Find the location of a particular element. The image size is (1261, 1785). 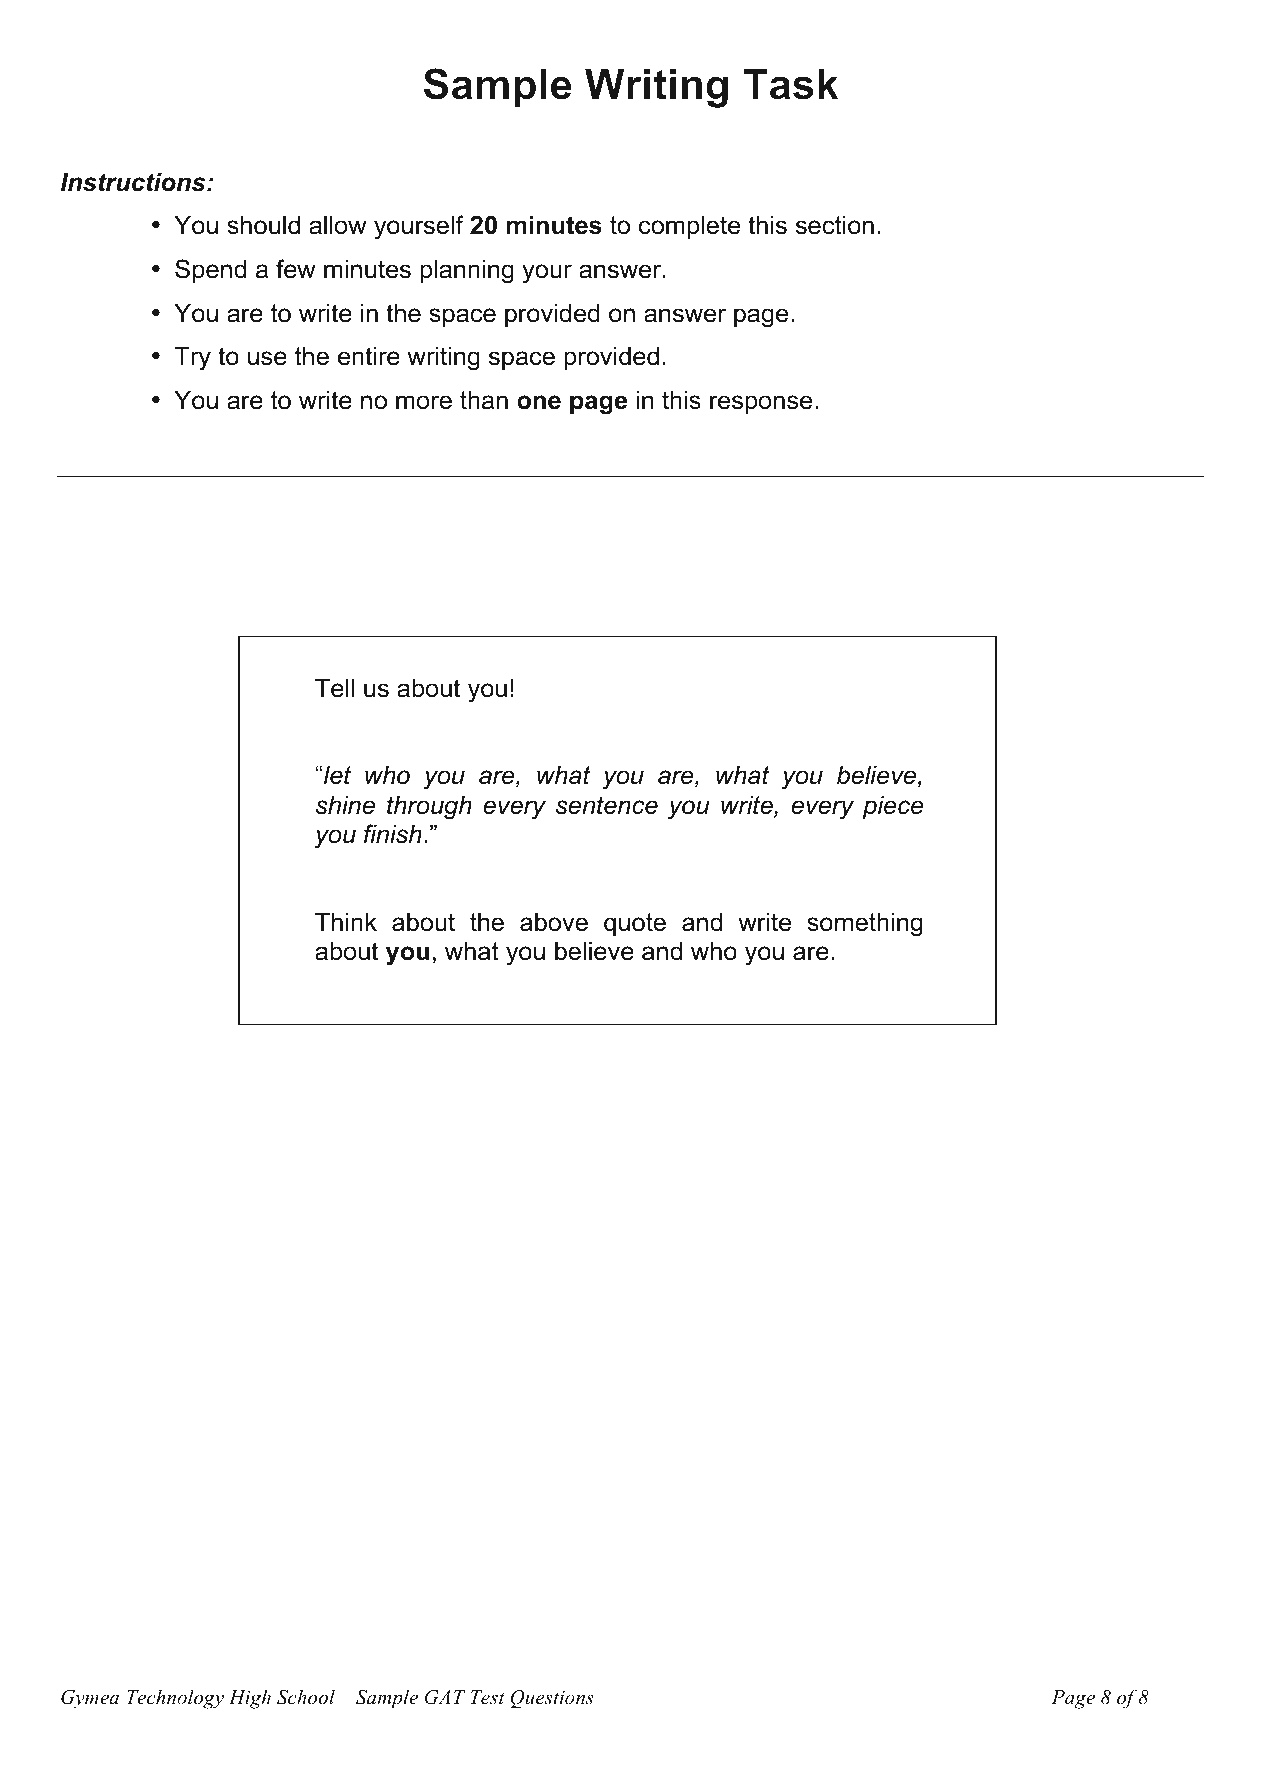

High is located at coordinates (250, 1699).
